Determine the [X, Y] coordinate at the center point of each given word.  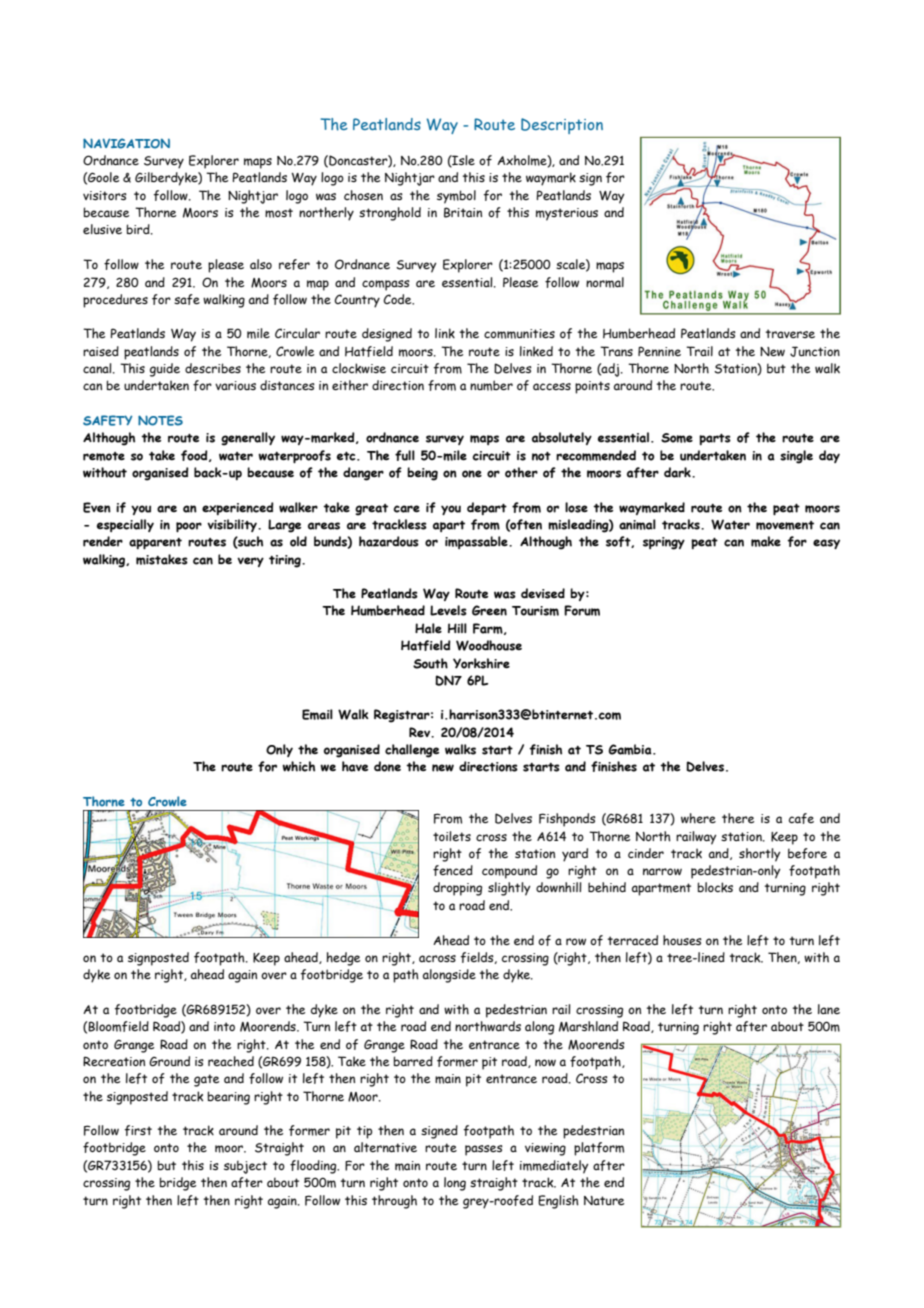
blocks [715, 887]
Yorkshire [481, 663]
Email [317, 714]
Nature [604, 1200]
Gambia [631, 749]
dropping [457, 889]
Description [562, 126]
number [491, 385]
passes [484, 1150]
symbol [456, 197]
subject [245, 1167]
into [224, 1026]
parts [715, 439]
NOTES [160, 420]
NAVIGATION [126, 143]
